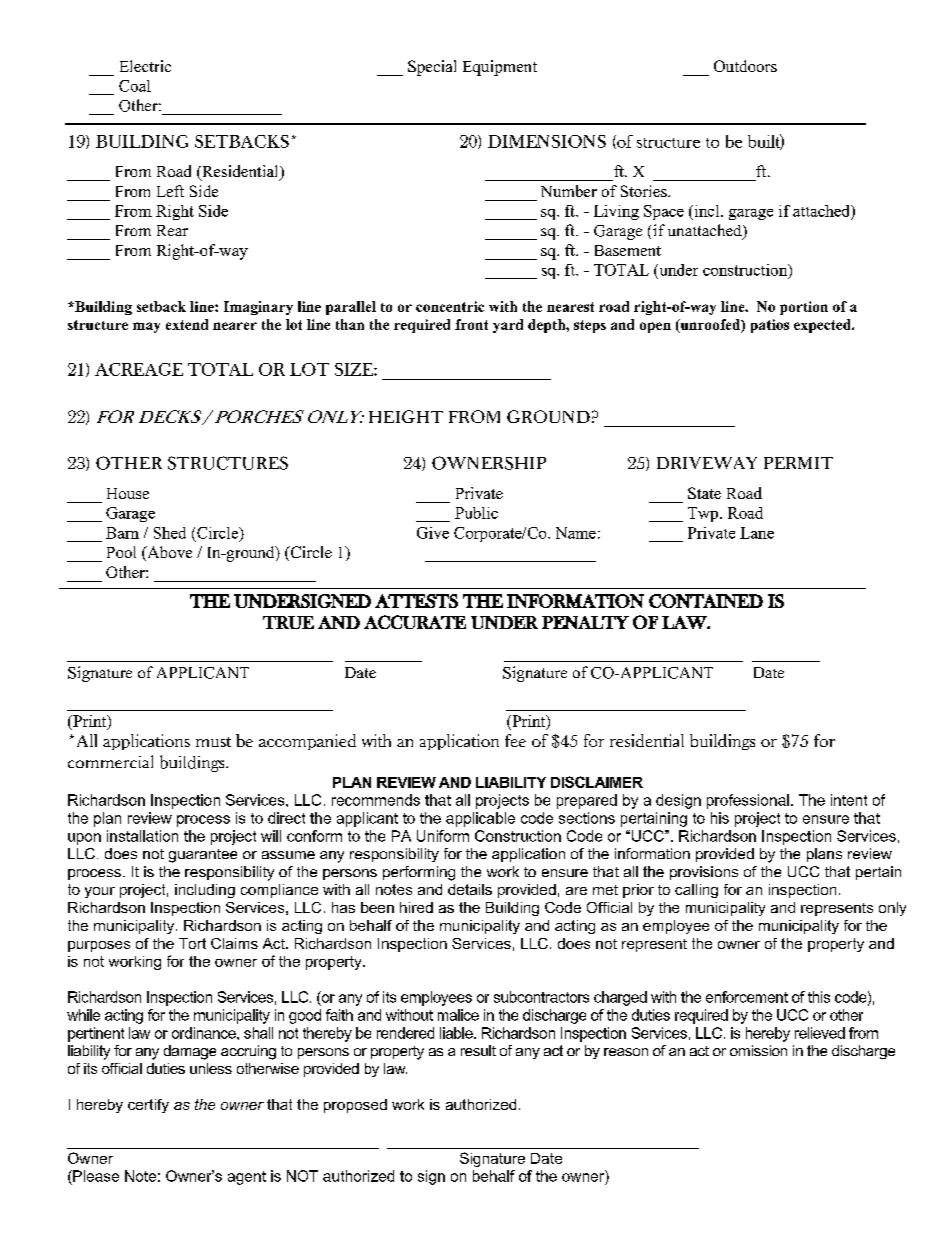 The height and width of the screenshot is (1233, 952). Describe the element at coordinates (135, 86) in the screenshot. I see `Coal` at that location.
